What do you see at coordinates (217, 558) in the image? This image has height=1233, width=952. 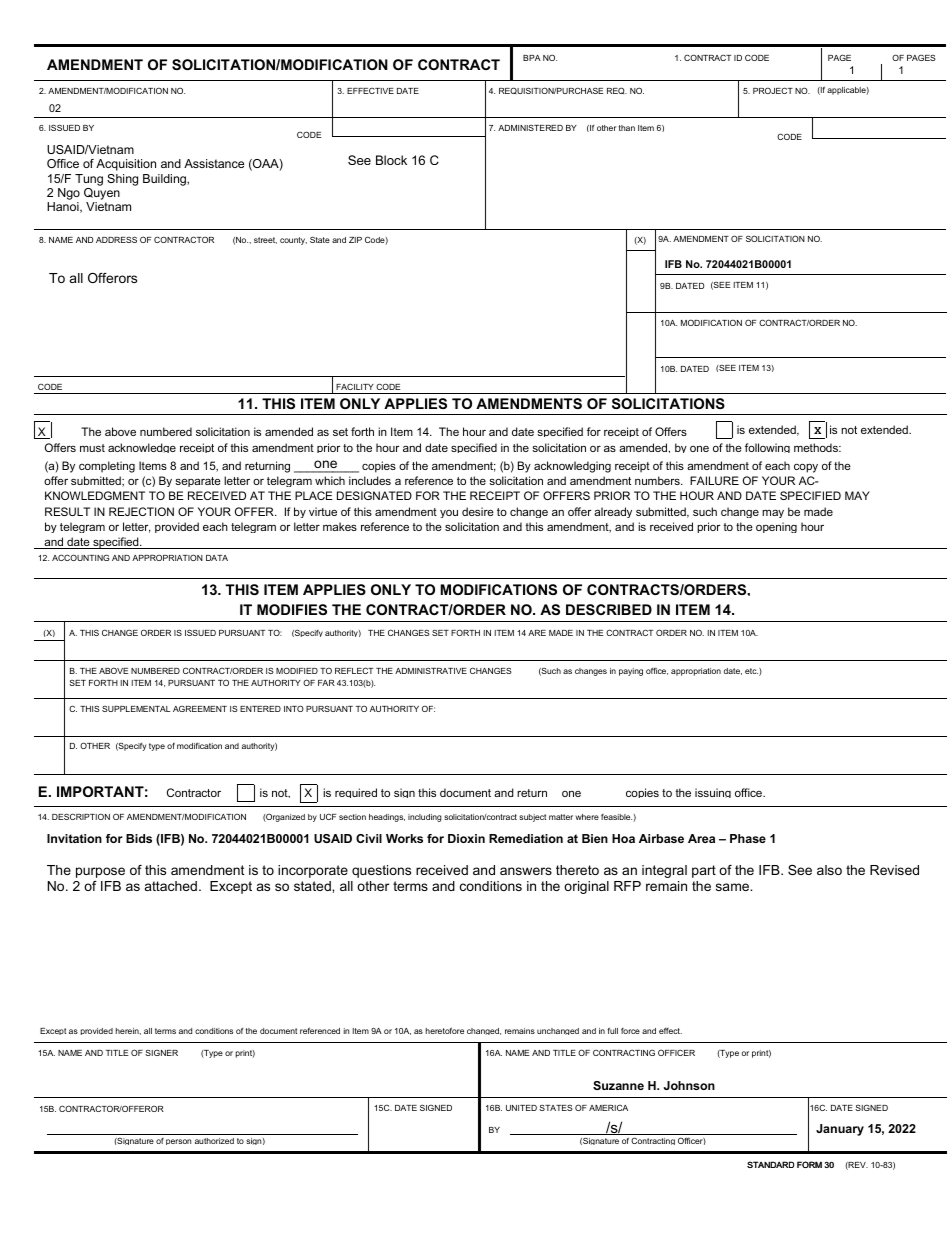 I see `DATA` at bounding box center [217, 558].
